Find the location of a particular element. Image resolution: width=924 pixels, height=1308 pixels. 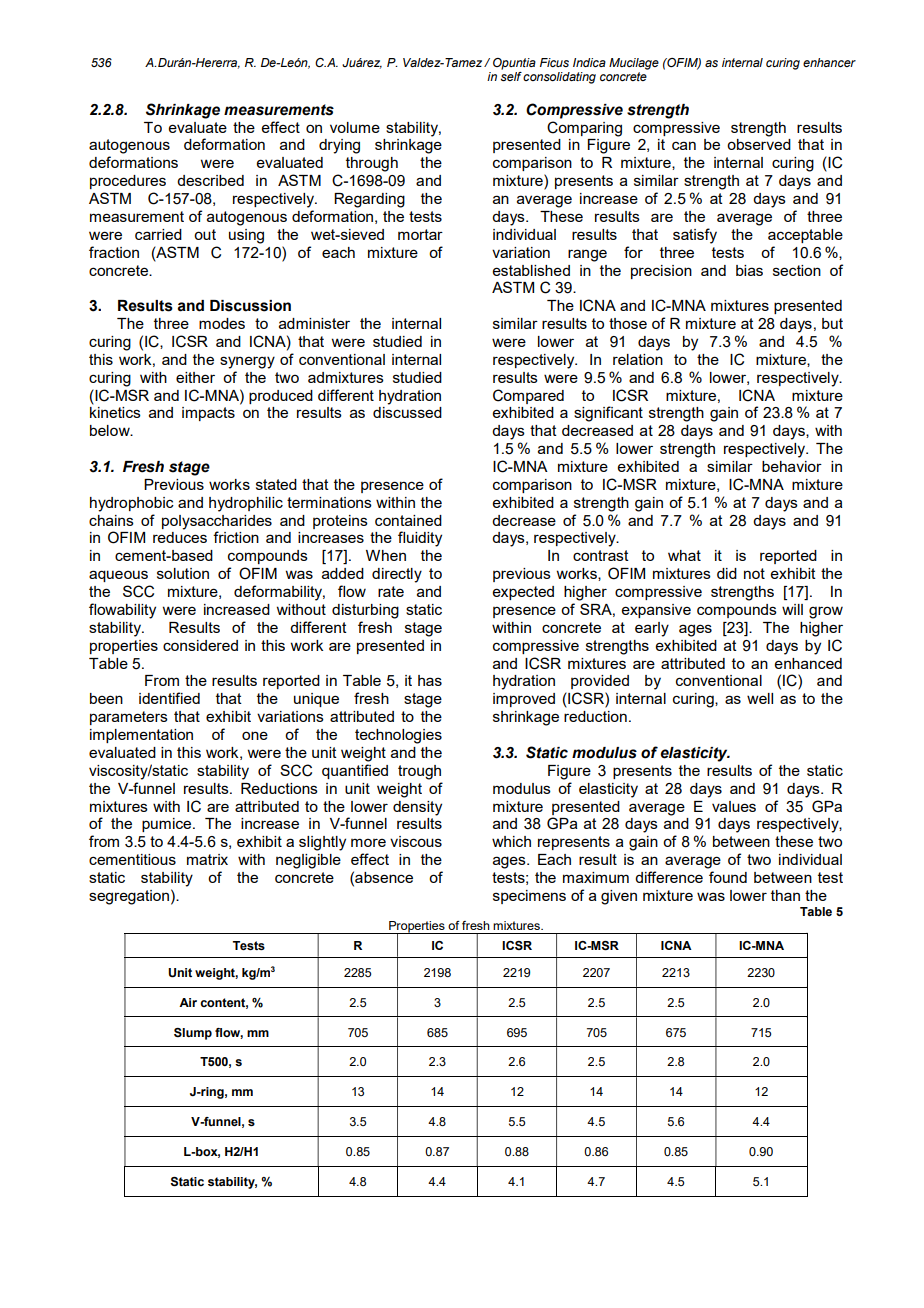

not is located at coordinates (754, 573).
